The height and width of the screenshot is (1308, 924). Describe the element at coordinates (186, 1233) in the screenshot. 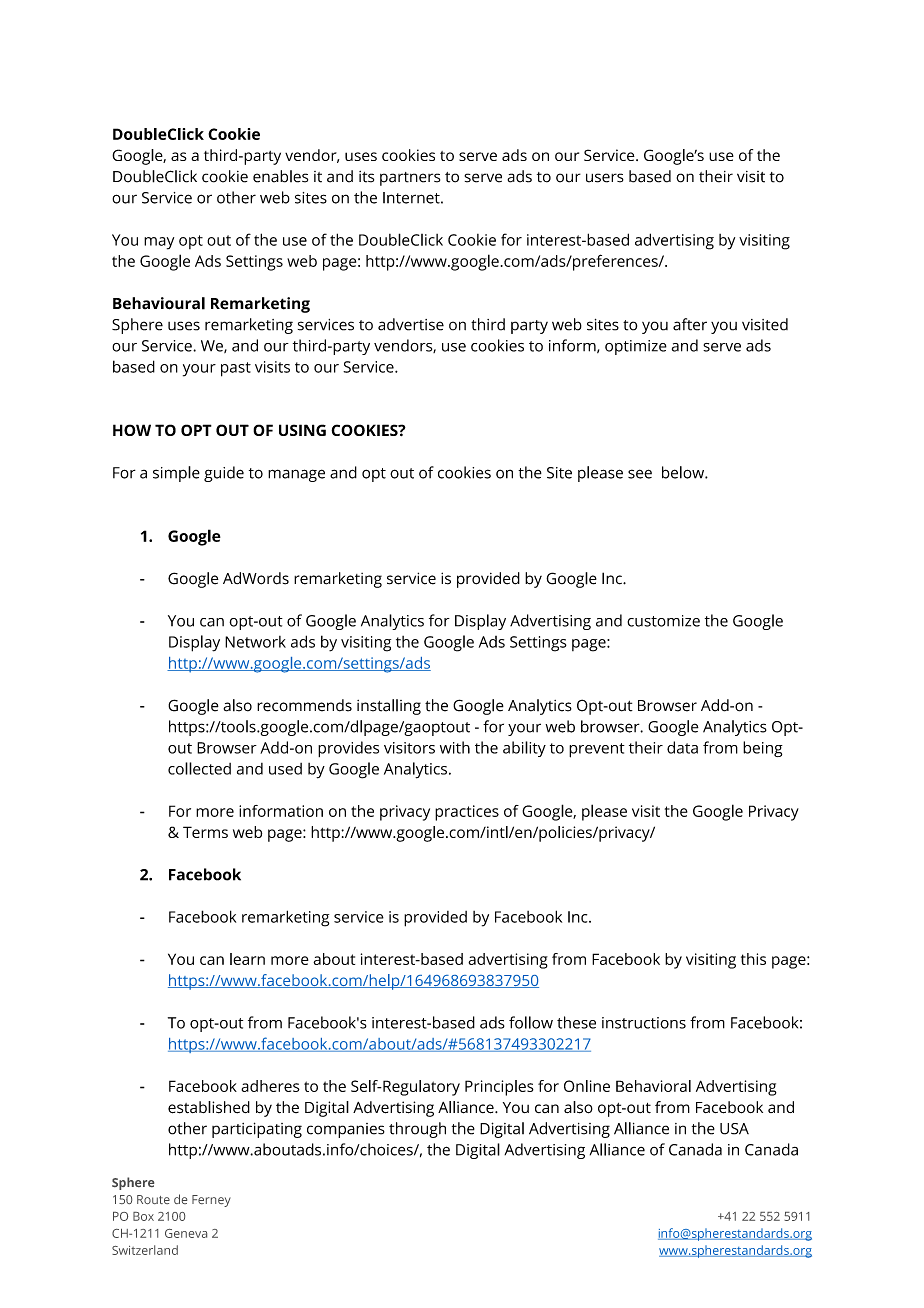

I see `Geneva` at that location.
